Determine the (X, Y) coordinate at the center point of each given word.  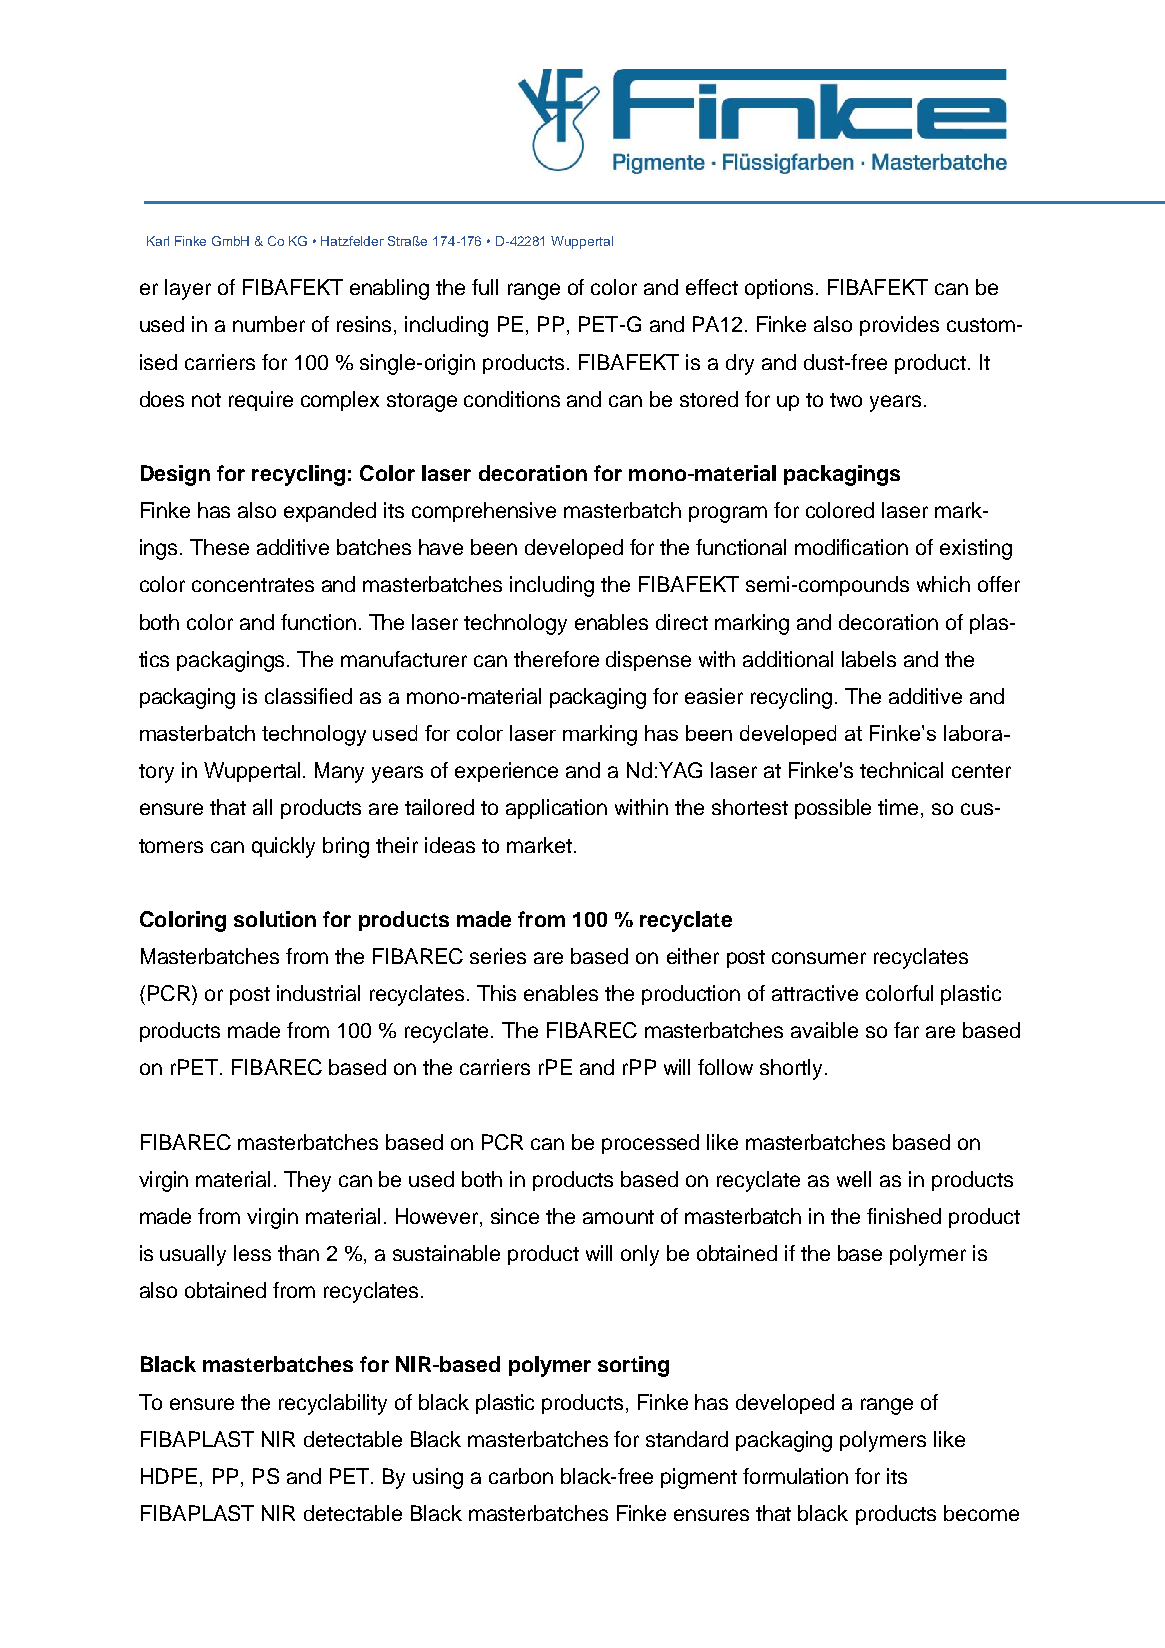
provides (899, 326)
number (269, 324)
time (900, 808)
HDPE (169, 1476)
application (556, 809)
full (485, 287)
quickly (283, 847)
